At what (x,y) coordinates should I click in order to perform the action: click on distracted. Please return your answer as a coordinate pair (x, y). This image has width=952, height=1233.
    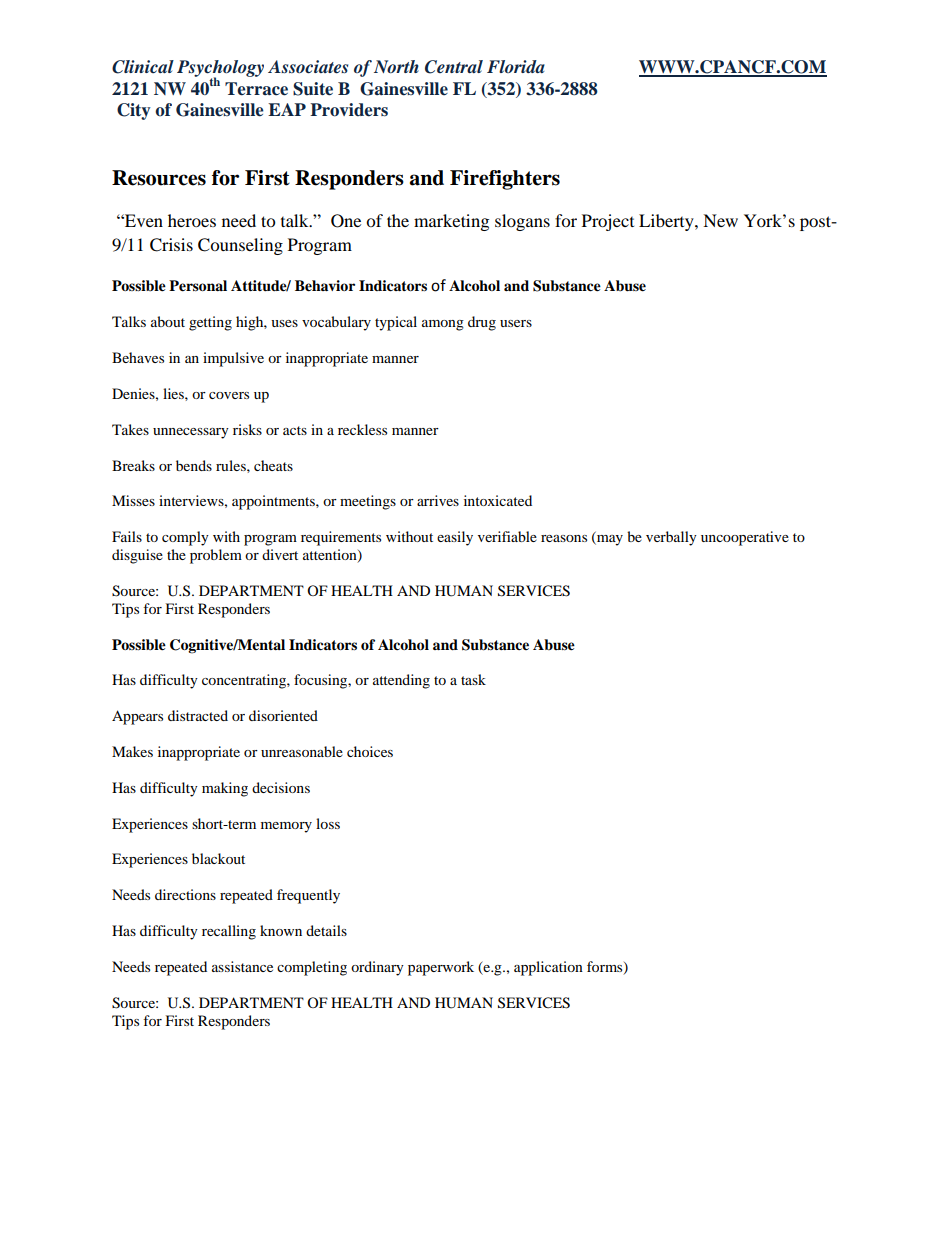
    Looking at the image, I should click on (198, 715).
